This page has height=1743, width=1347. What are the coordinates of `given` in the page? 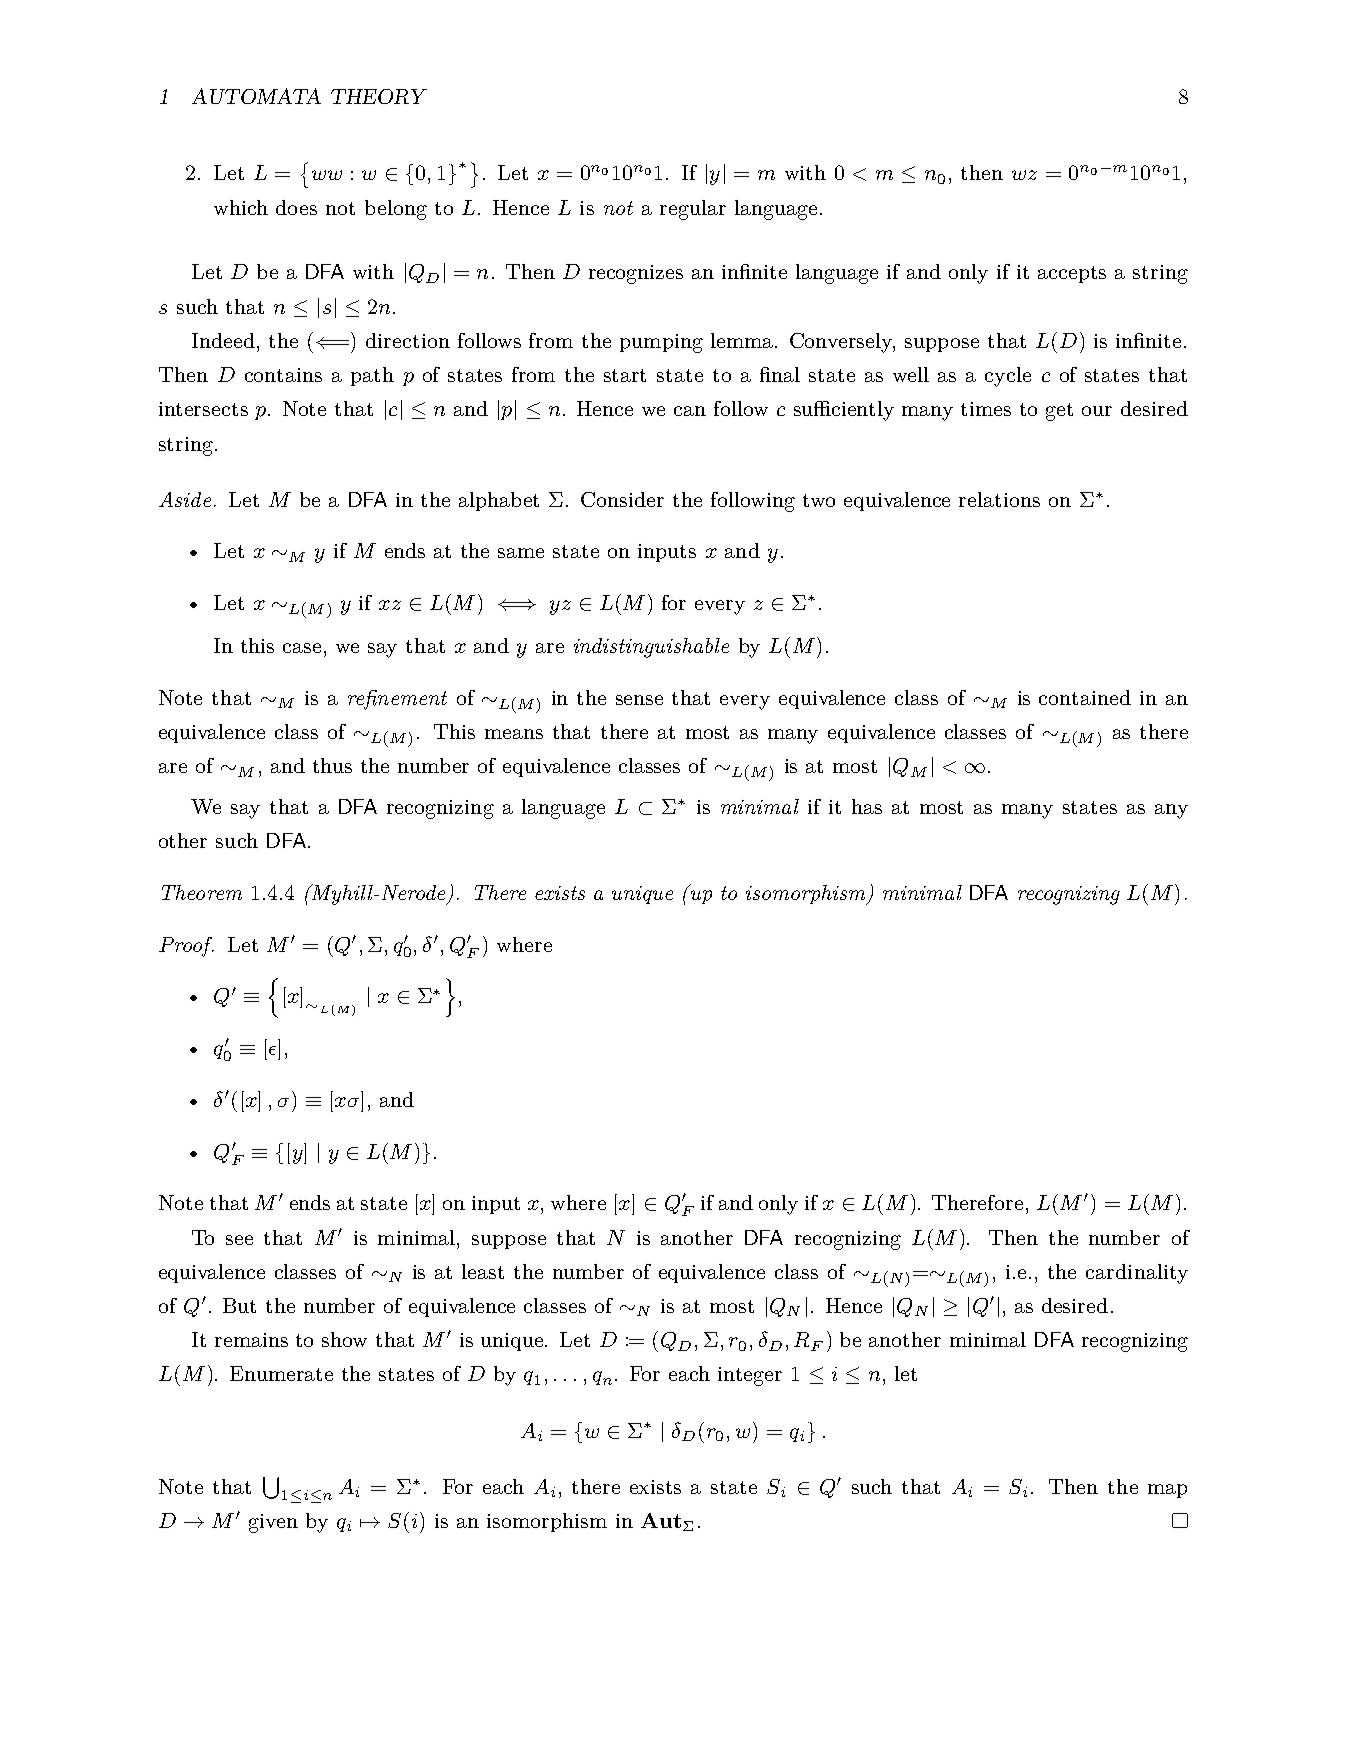 It's located at (273, 1523).
